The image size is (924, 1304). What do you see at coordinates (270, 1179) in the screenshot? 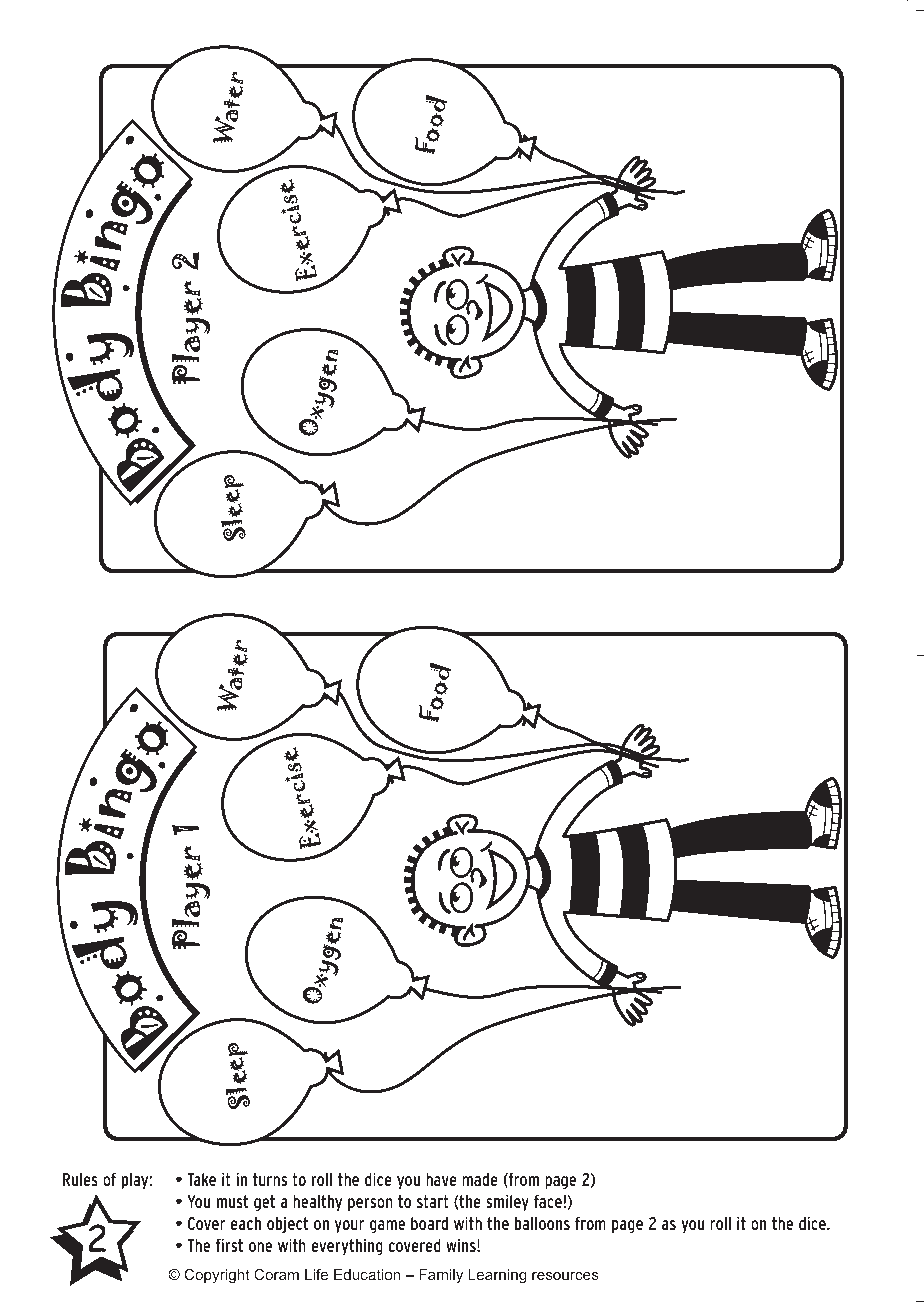
I see `turns` at bounding box center [270, 1179].
